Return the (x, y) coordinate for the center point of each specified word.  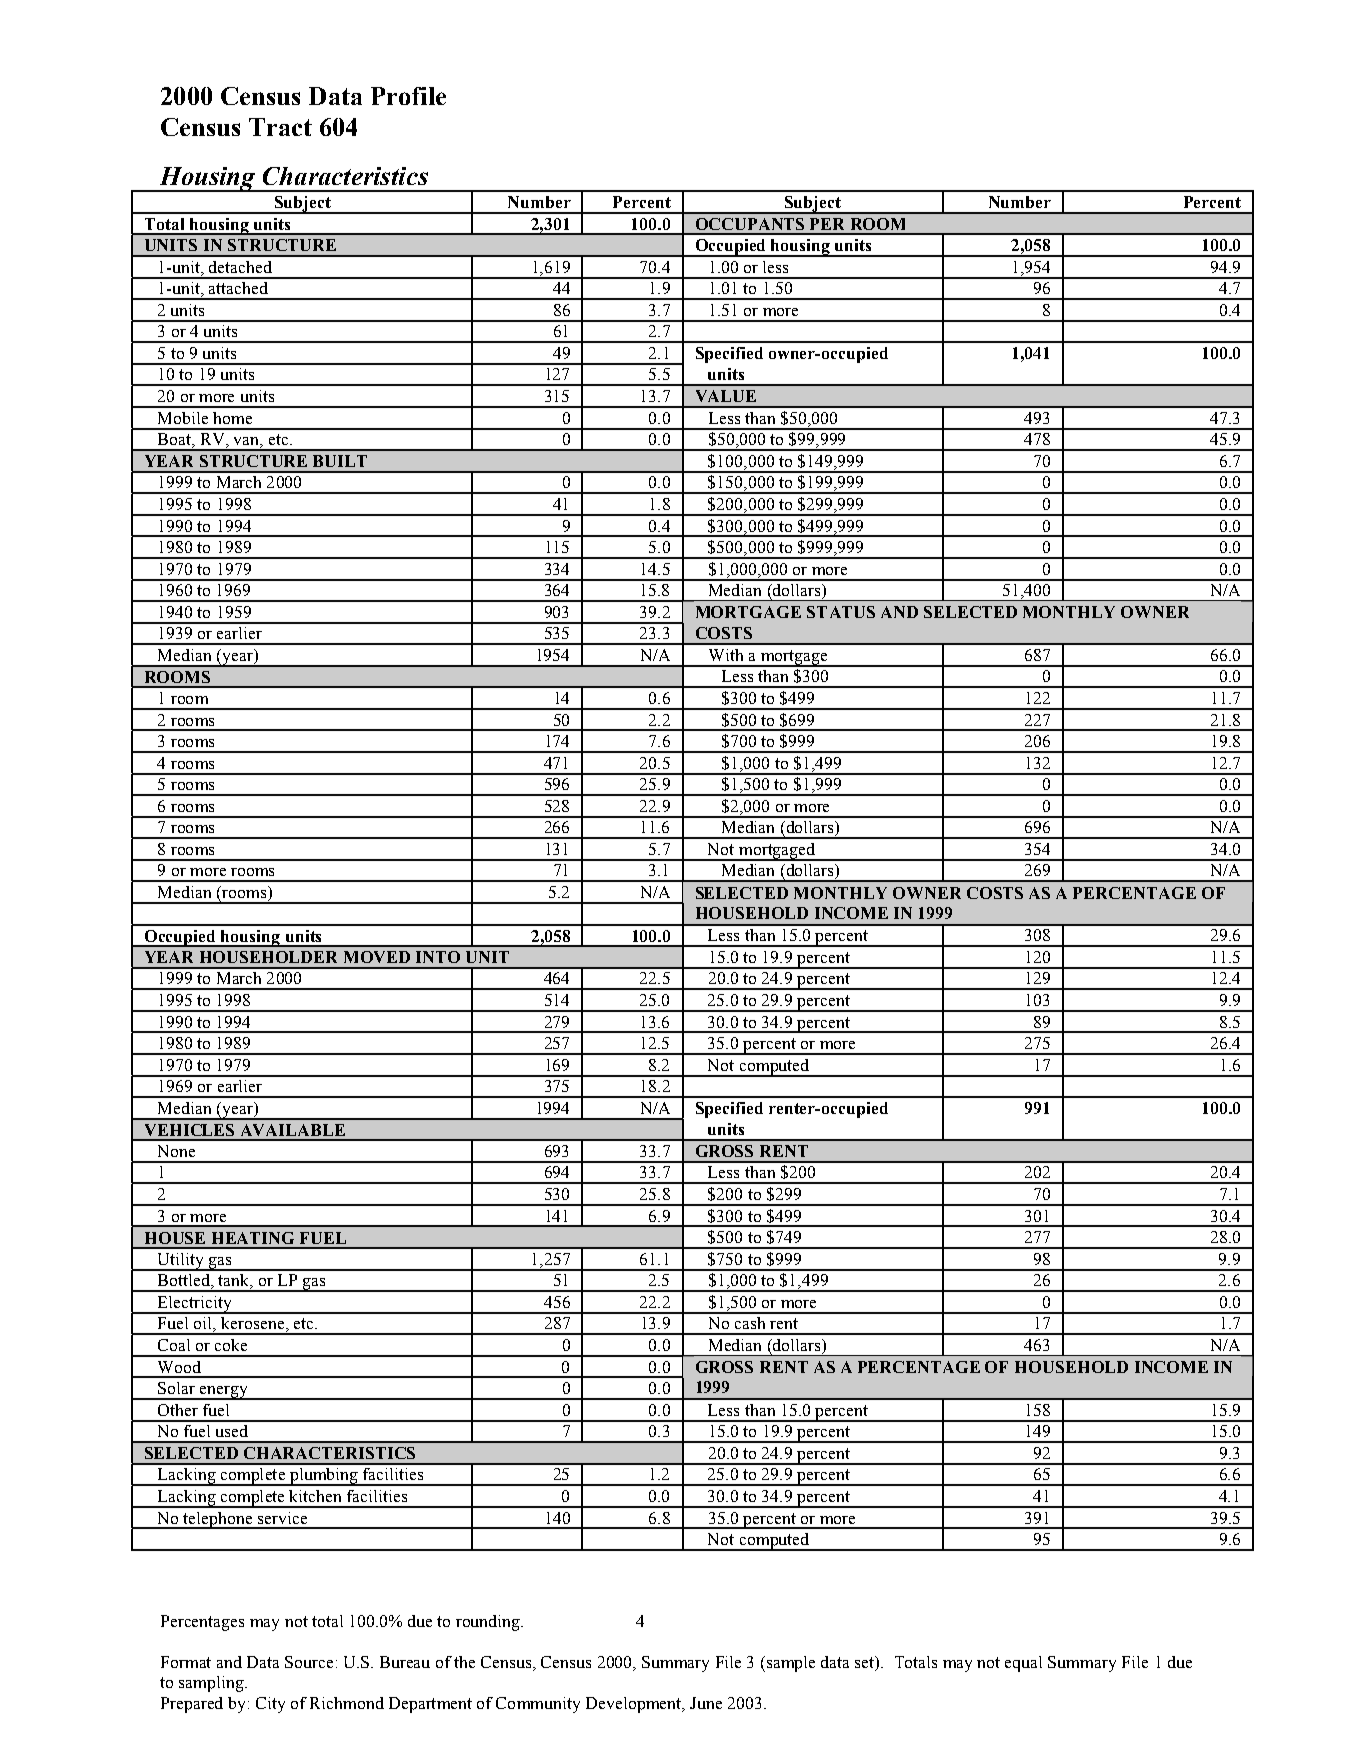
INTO (438, 957)
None (176, 1151)
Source (309, 1662)
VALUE (726, 396)
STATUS (841, 612)
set (866, 1663)
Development (635, 1705)
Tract (280, 127)
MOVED (377, 957)
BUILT (340, 461)
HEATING (253, 1238)
